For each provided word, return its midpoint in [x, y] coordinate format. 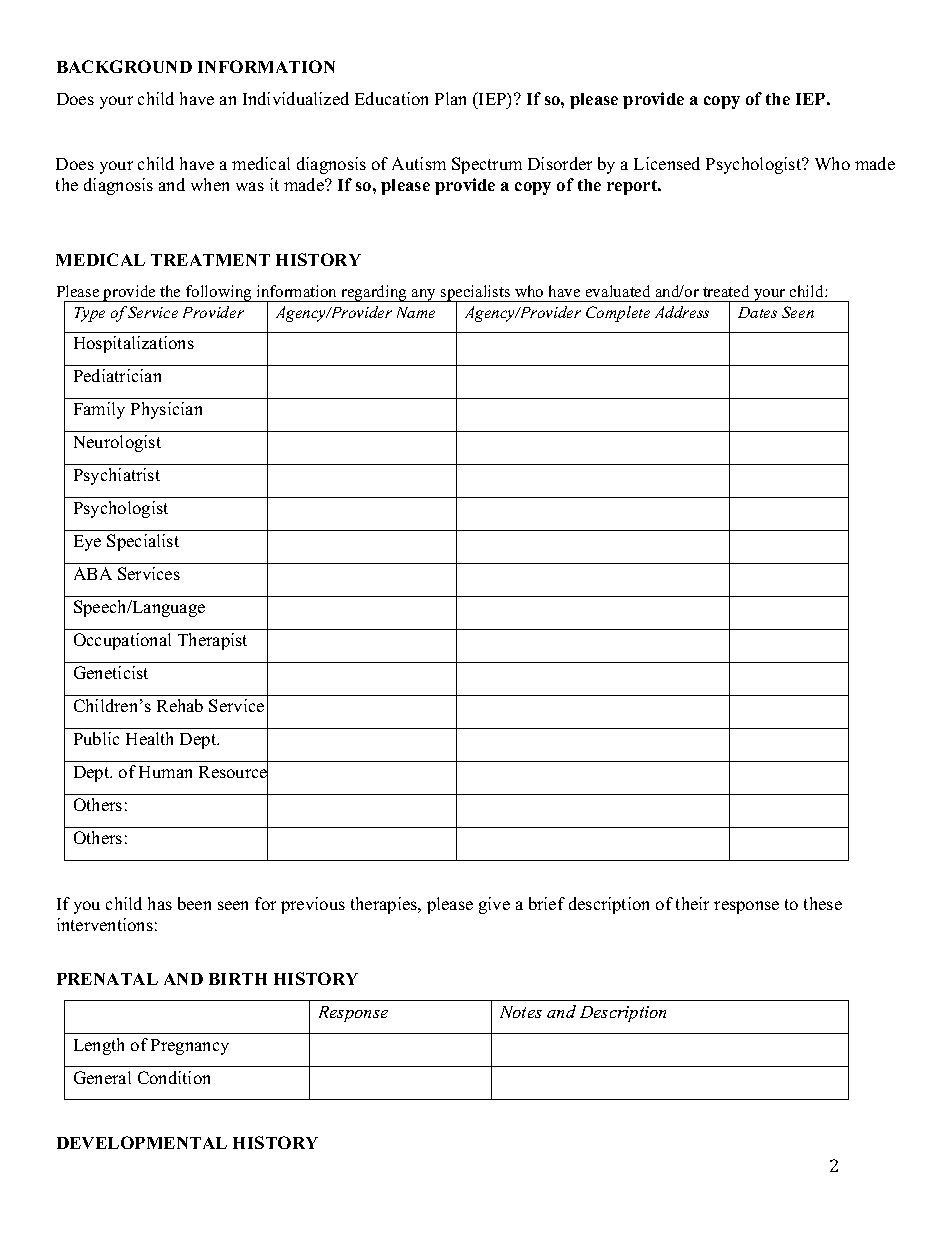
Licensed [667, 163]
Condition [174, 1077]
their [692, 903]
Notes [521, 1012]
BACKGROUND [124, 66]
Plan [450, 98]
